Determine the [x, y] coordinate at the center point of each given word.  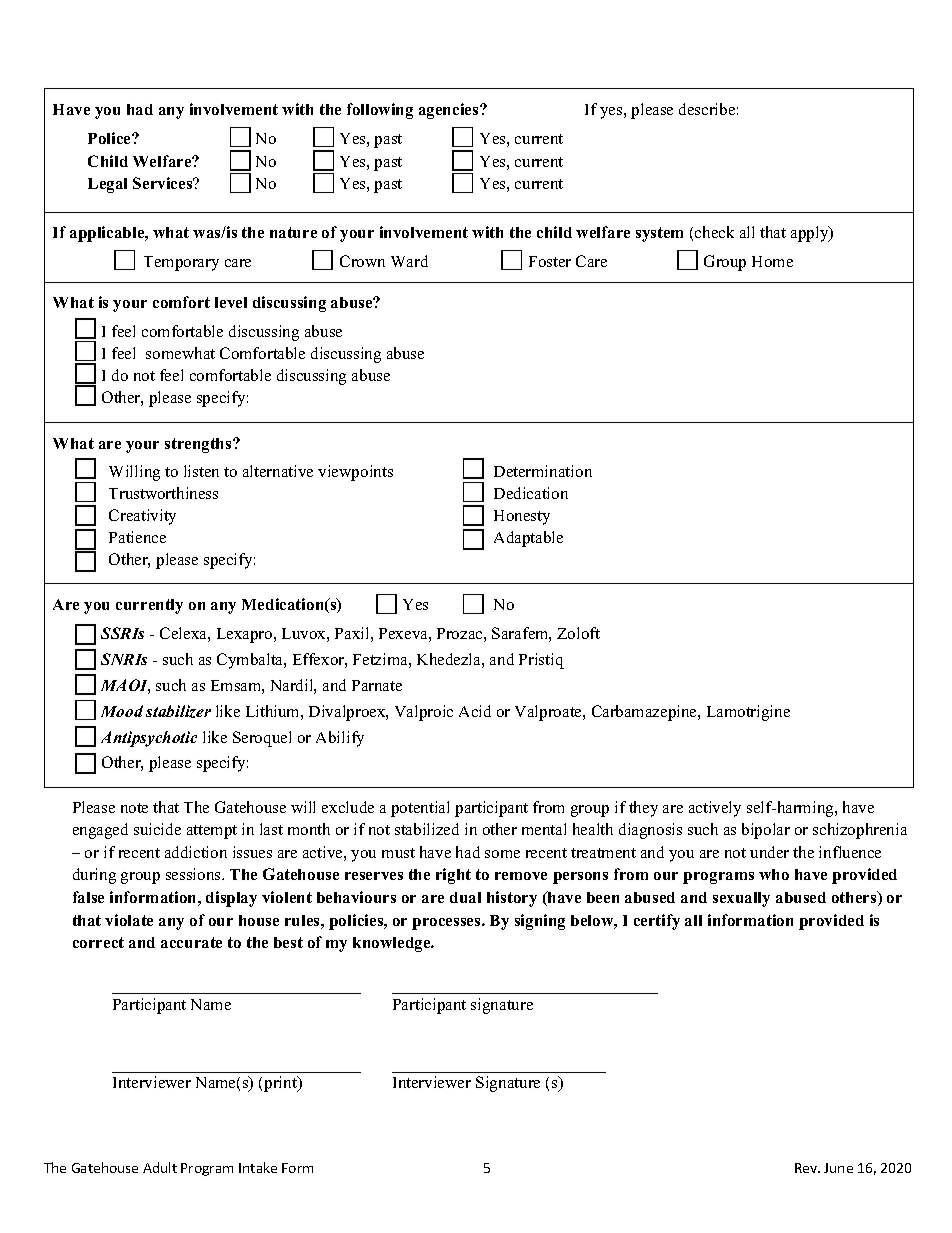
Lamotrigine [748, 713]
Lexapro [246, 635]
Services [164, 183]
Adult [160, 1167]
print [282, 1084]
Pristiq [541, 661]
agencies [450, 111]
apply [811, 234]
